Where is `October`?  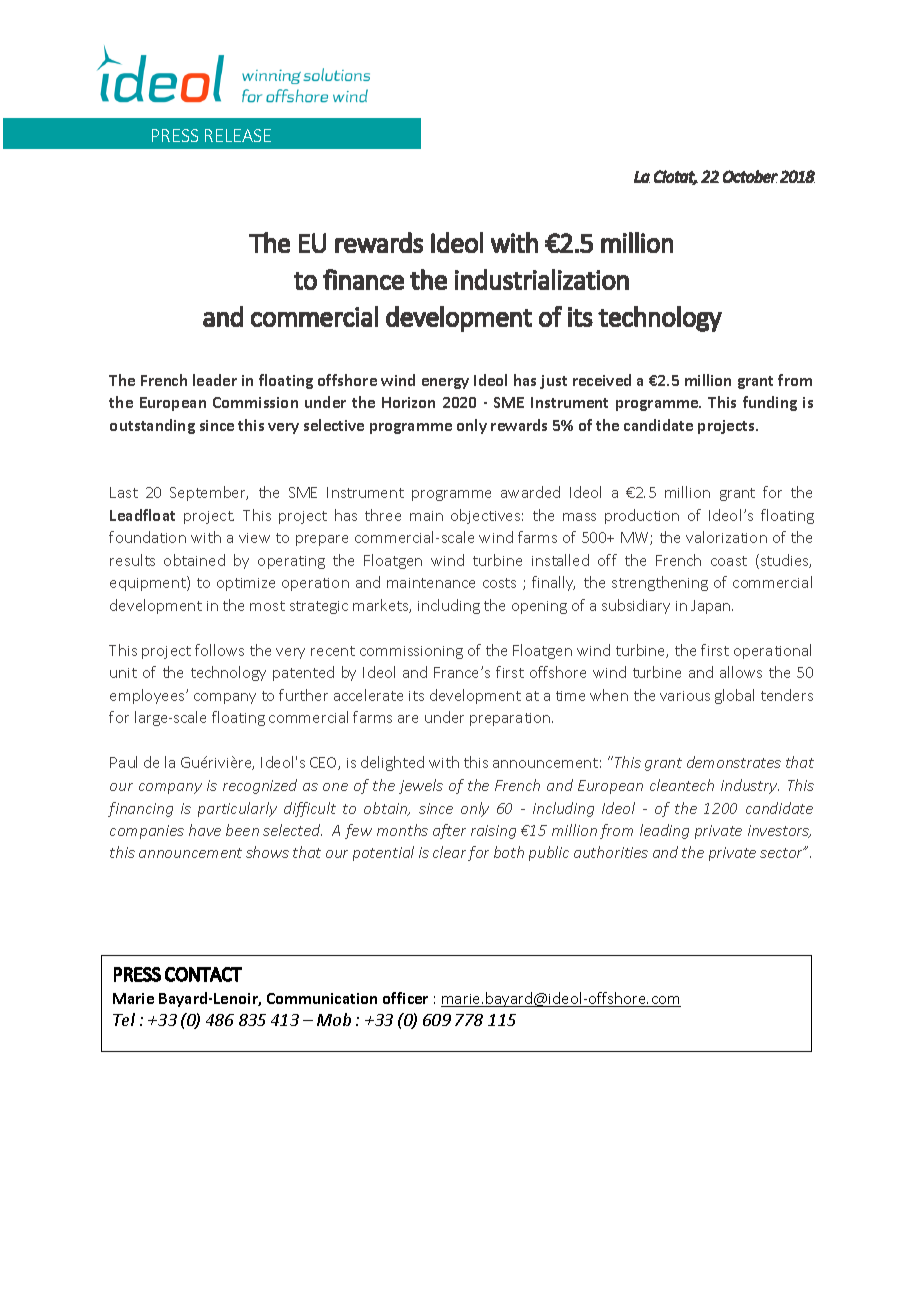 October is located at coordinates (750, 176).
